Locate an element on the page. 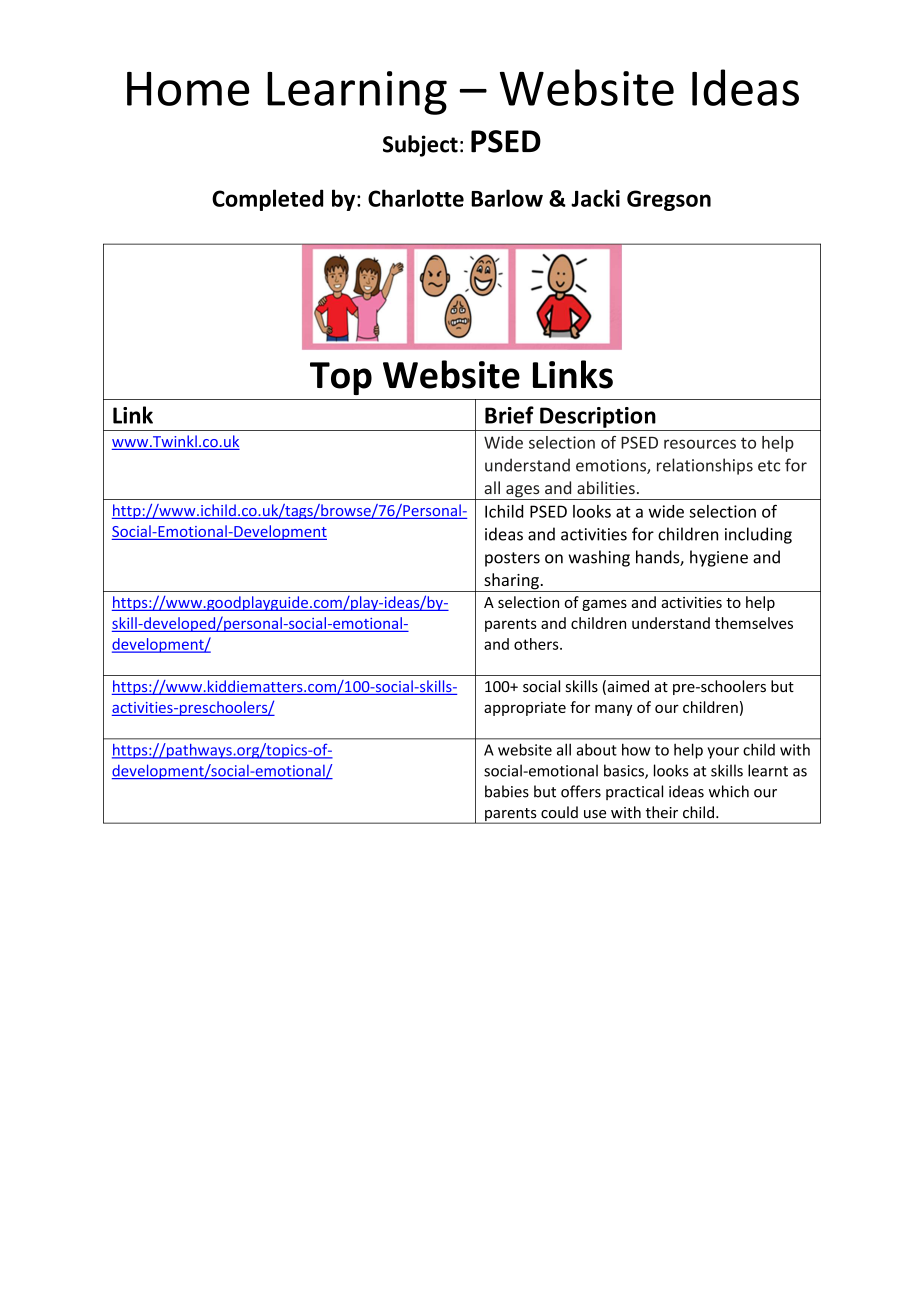 This image has width=924, height=1308. babies is located at coordinates (507, 791).
